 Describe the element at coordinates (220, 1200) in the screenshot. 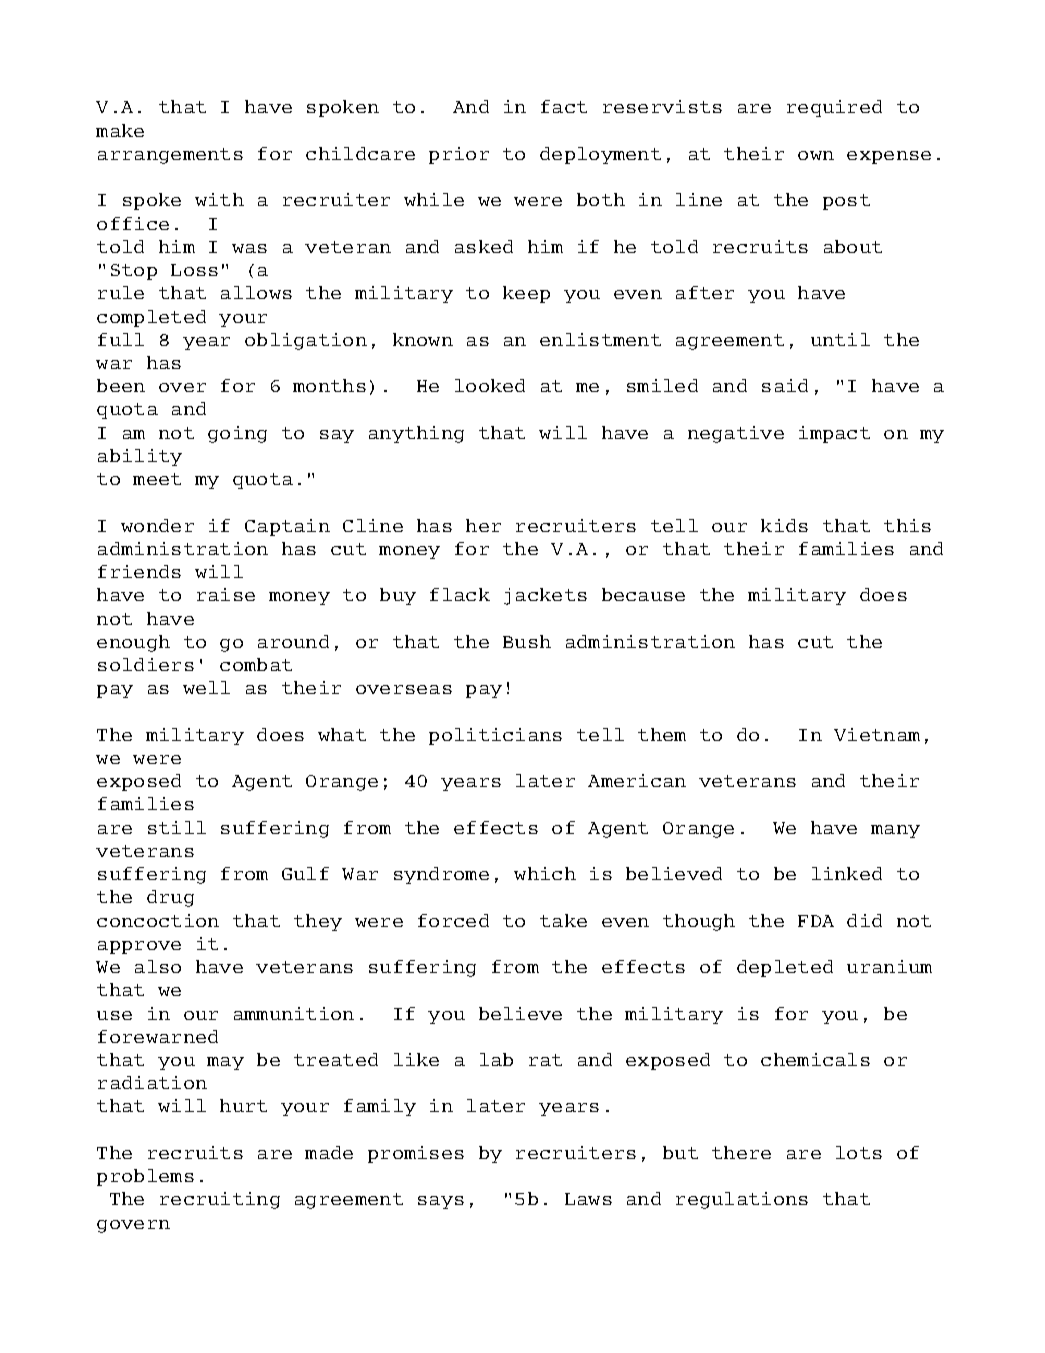

I see `recruiting` at that location.
